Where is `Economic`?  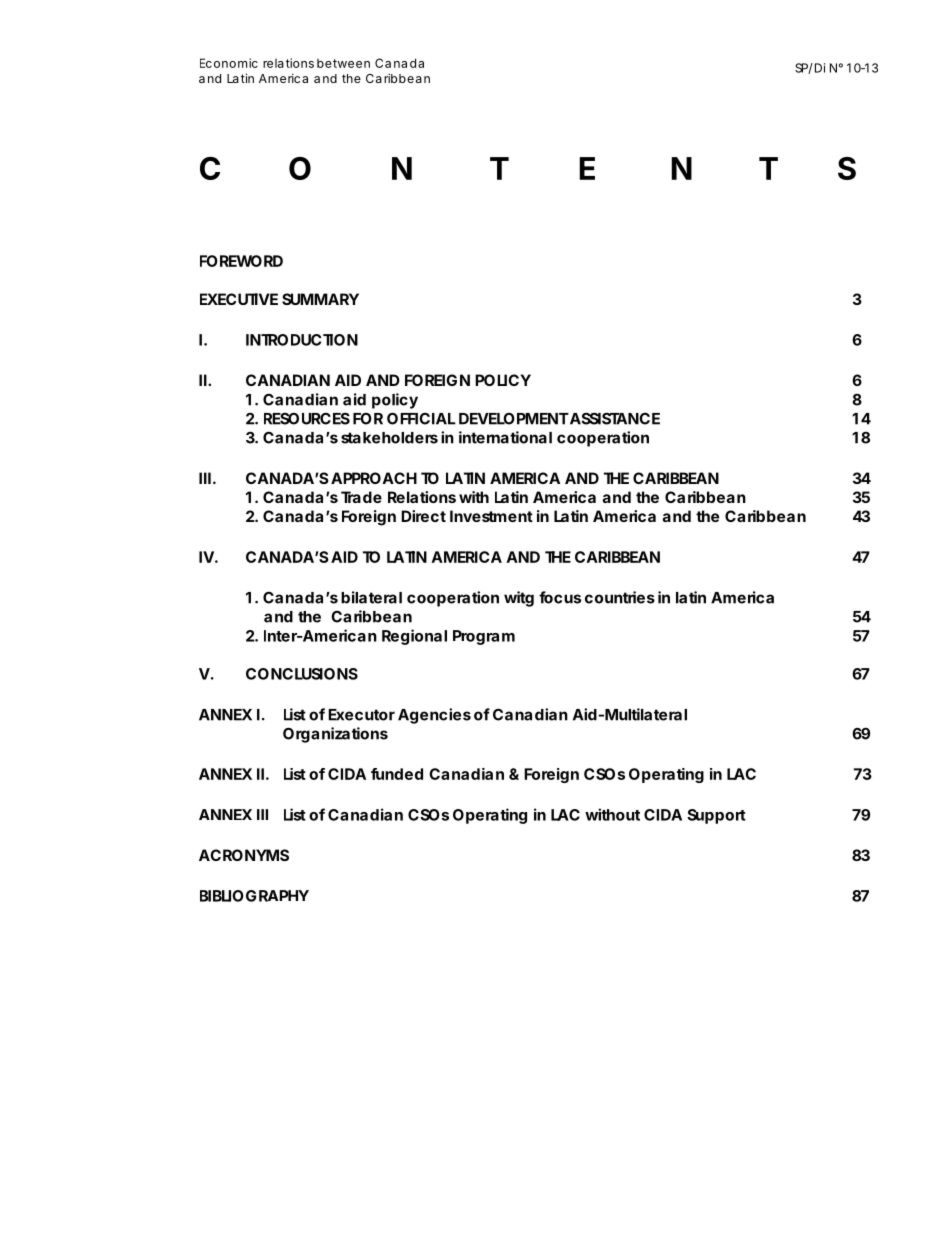
Economic is located at coordinates (229, 63).
